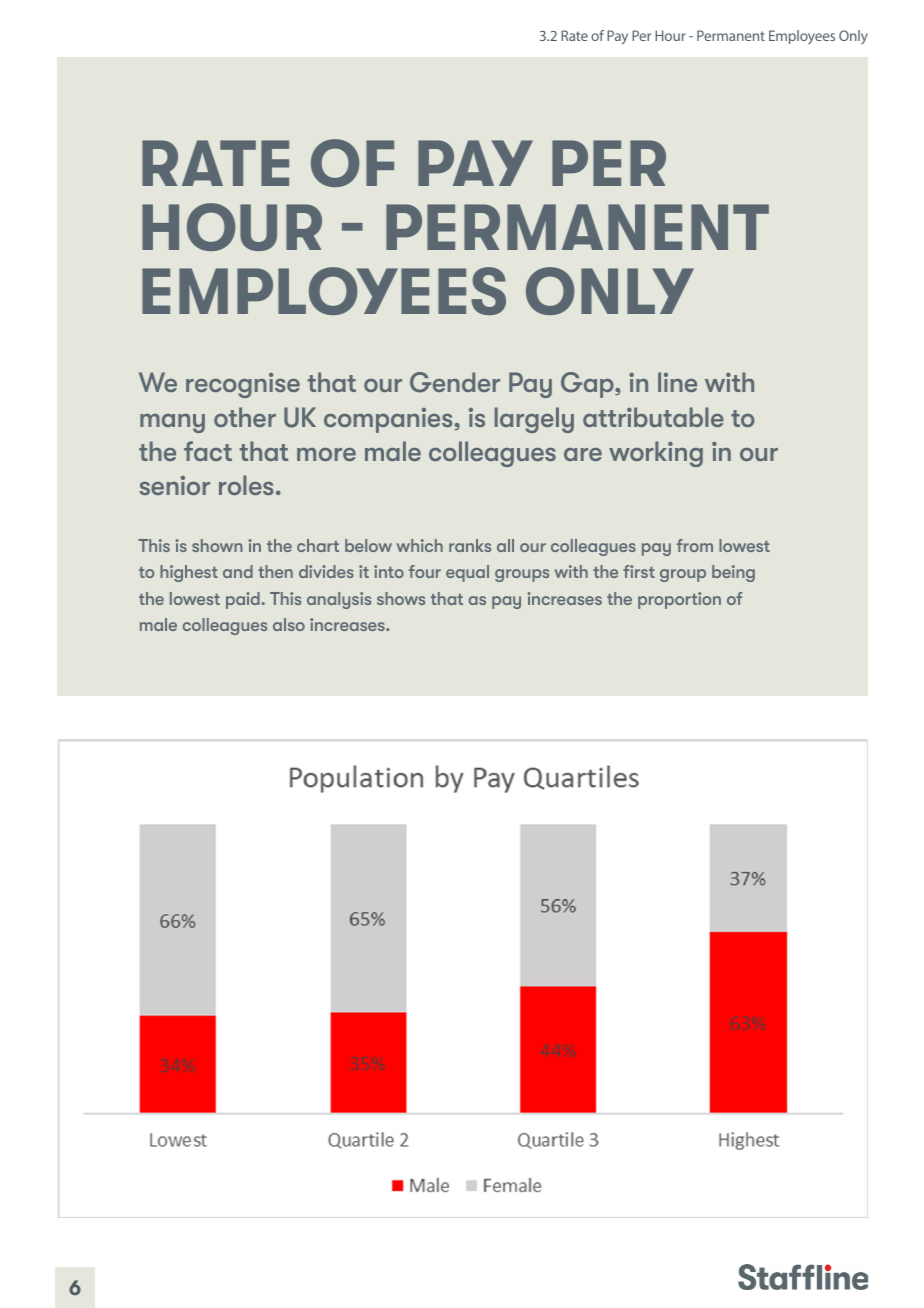 The width and height of the screenshot is (924, 1308). Describe the element at coordinates (208, 451) in the screenshot. I see `fact` at that location.
